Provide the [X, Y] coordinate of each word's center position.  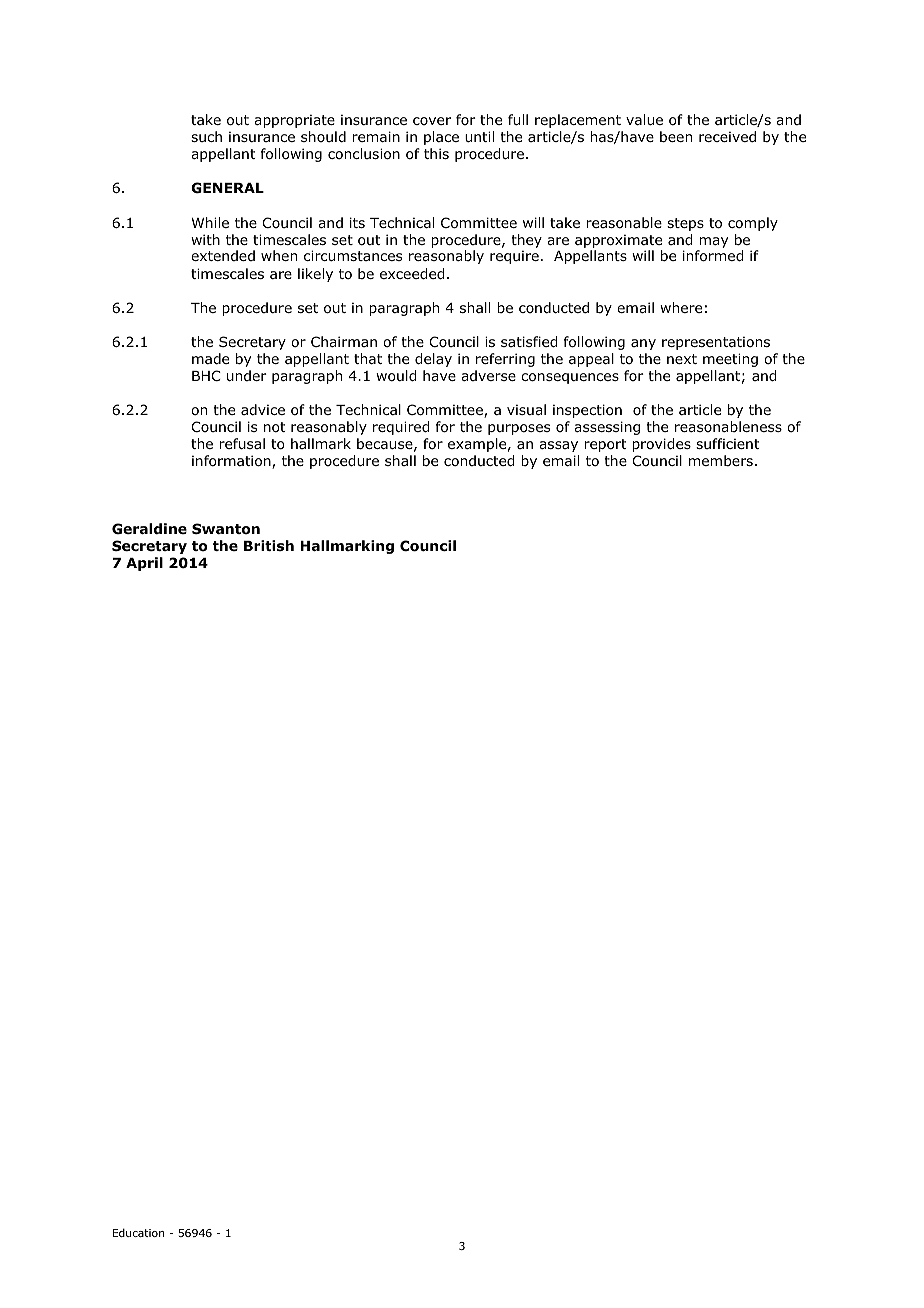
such [206, 136]
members [721, 460]
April [144, 564]
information [232, 462]
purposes [519, 429]
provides [661, 445]
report [605, 445]
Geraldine [149, 528]
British [269, 545]
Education [139, 1232]
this [436, 153]
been [676, 136]
